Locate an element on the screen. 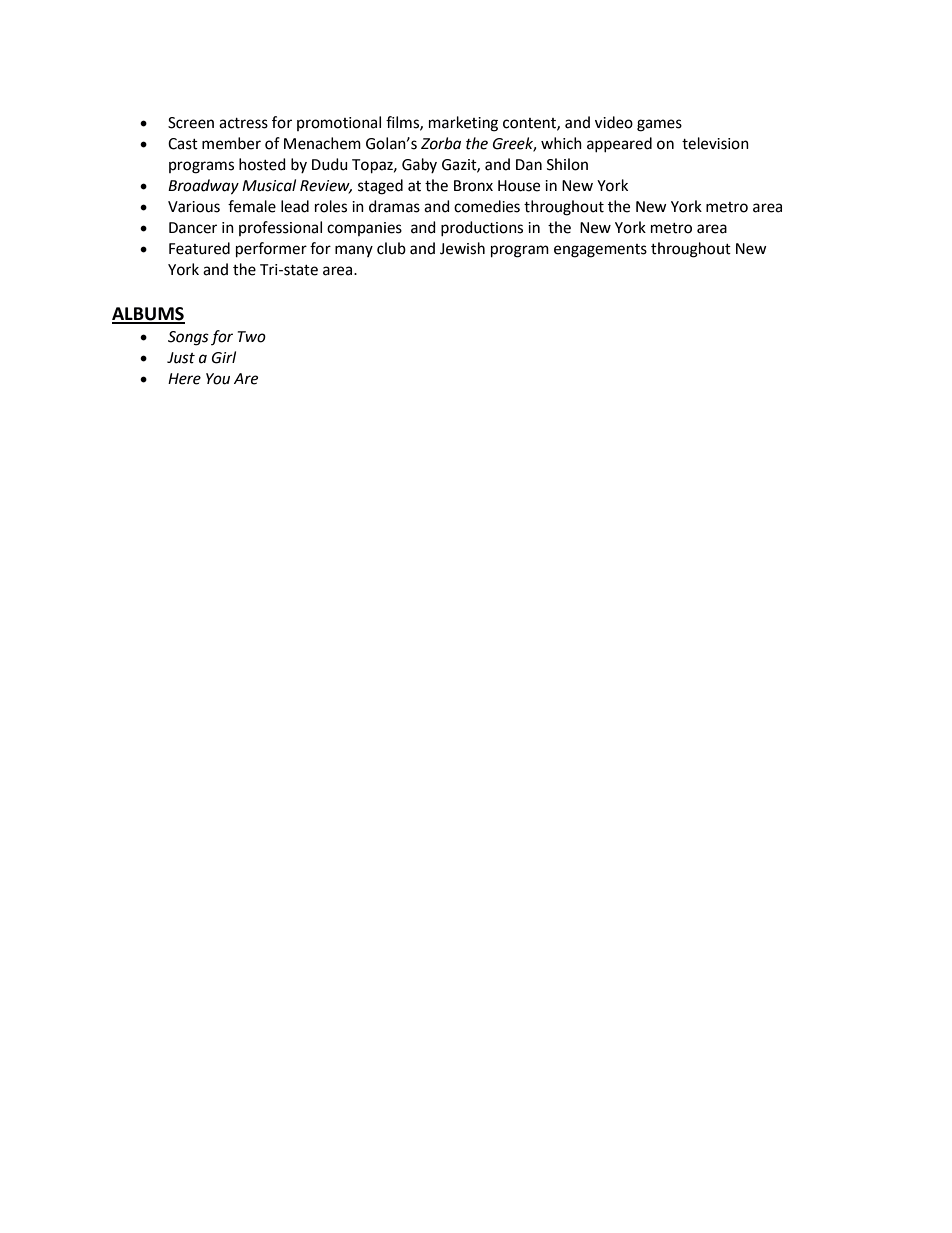  games is located at coordinates (659, 125).
